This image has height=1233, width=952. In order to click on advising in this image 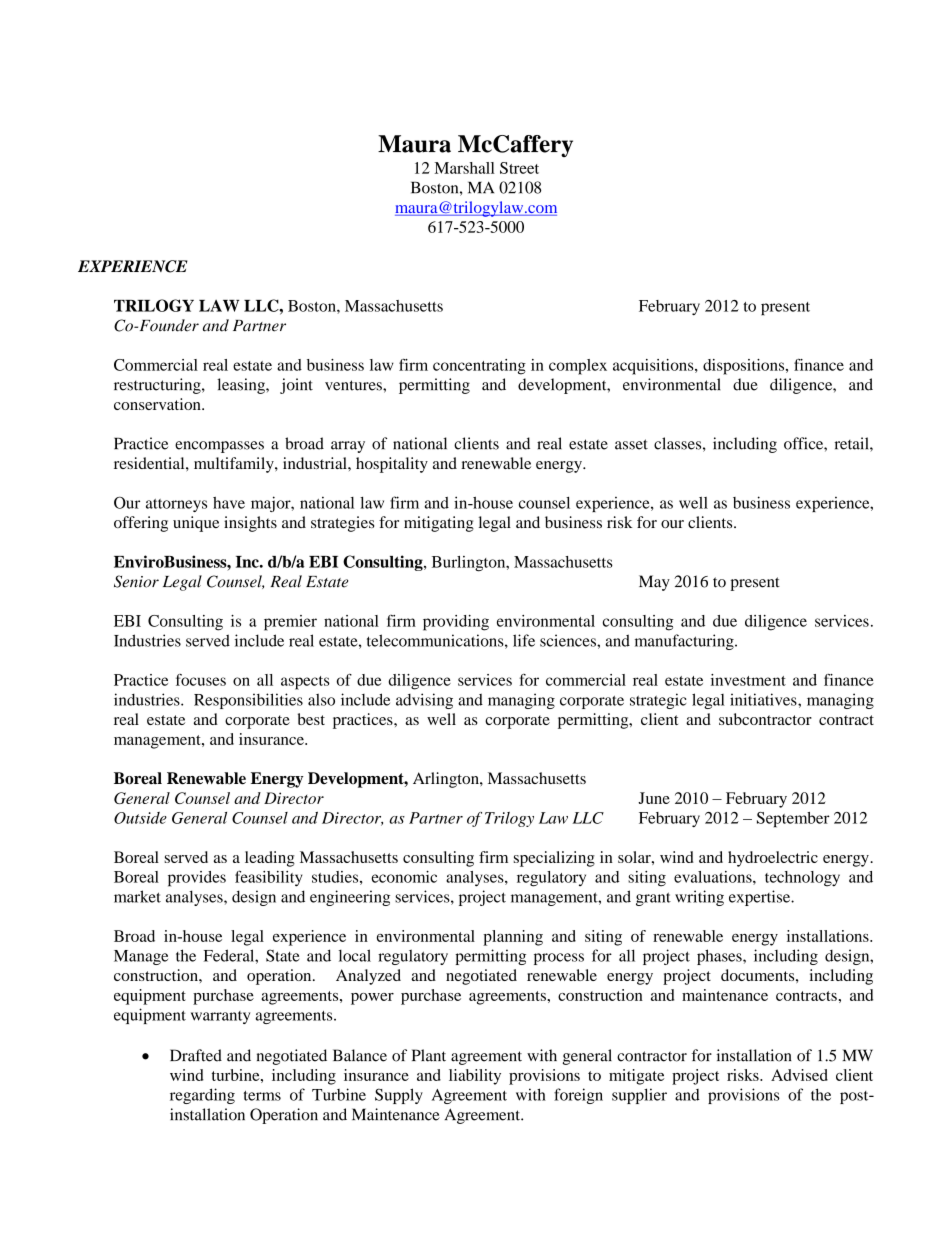, I will do `click(424, 701)`.
